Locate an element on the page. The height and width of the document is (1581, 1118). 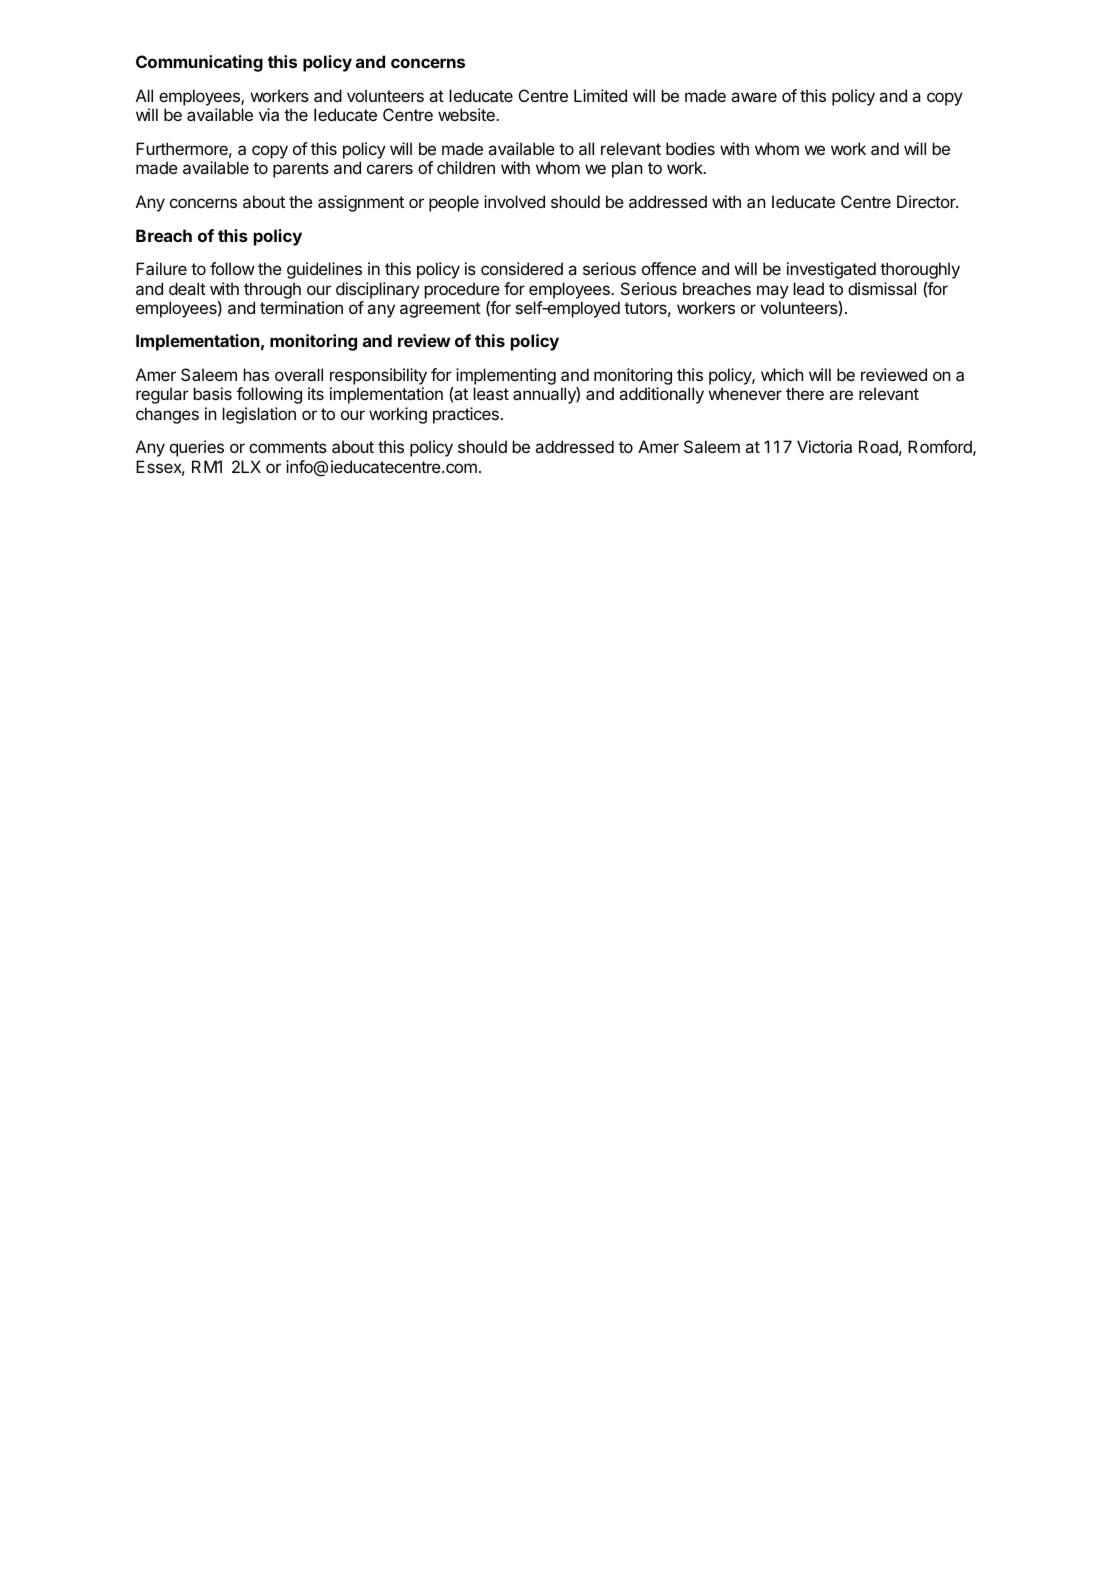
Communicating is located at coordinates (199, 63).
